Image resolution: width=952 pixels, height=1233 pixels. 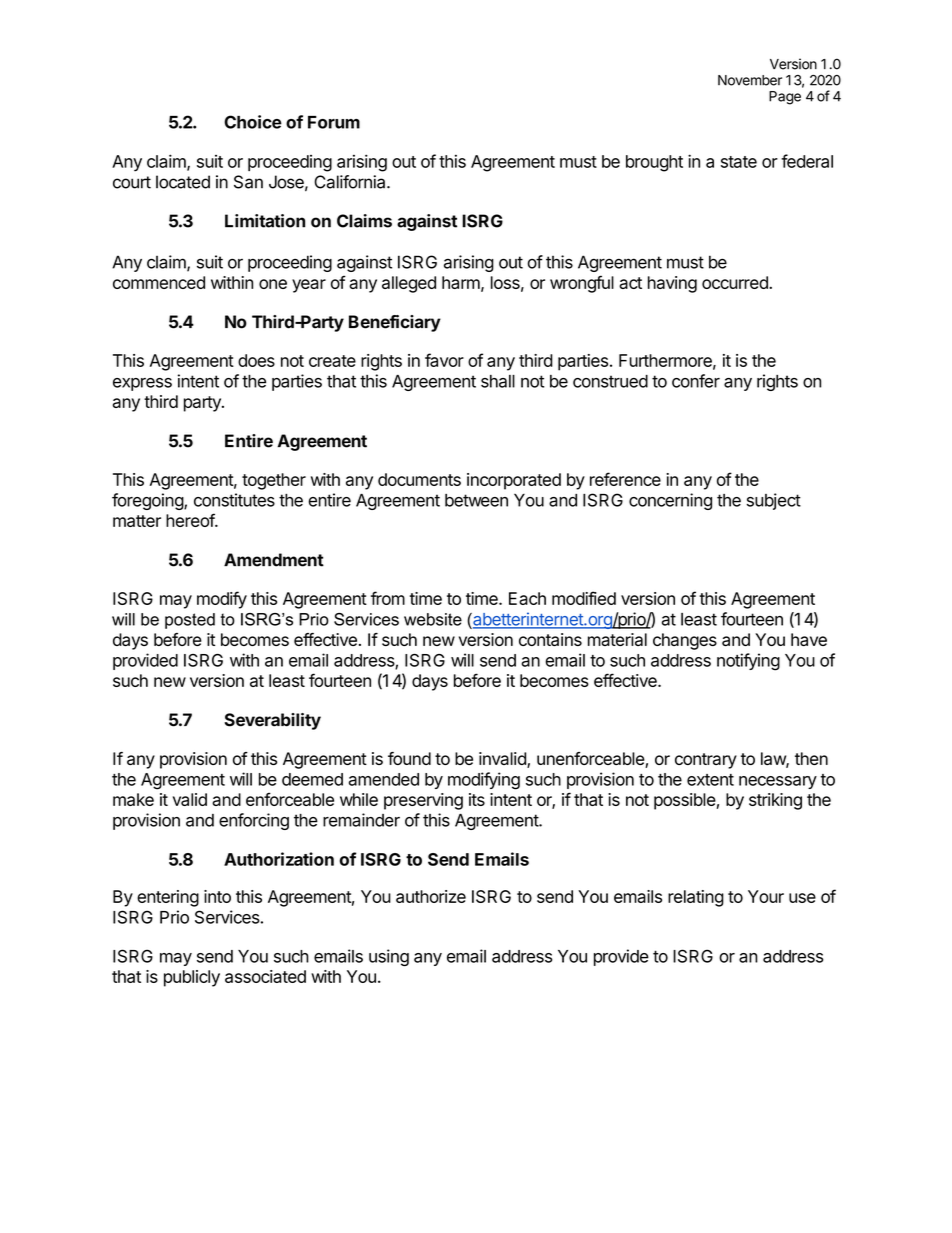 I want to click on publicly, so click(x=192, y=978).
